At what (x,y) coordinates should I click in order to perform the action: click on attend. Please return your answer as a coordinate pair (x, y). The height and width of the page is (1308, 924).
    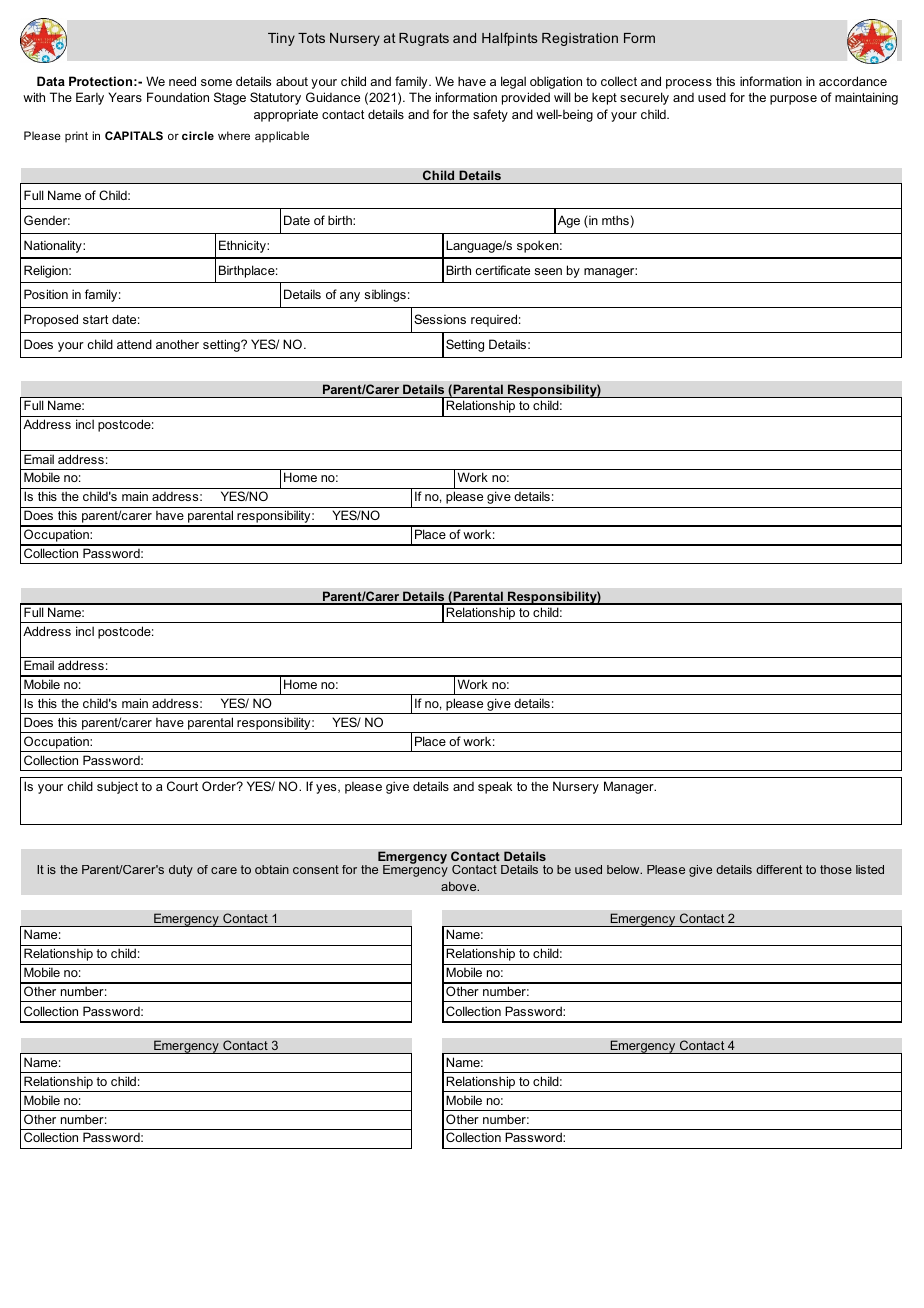
    Looking at the image, I should click on (134, 344).
